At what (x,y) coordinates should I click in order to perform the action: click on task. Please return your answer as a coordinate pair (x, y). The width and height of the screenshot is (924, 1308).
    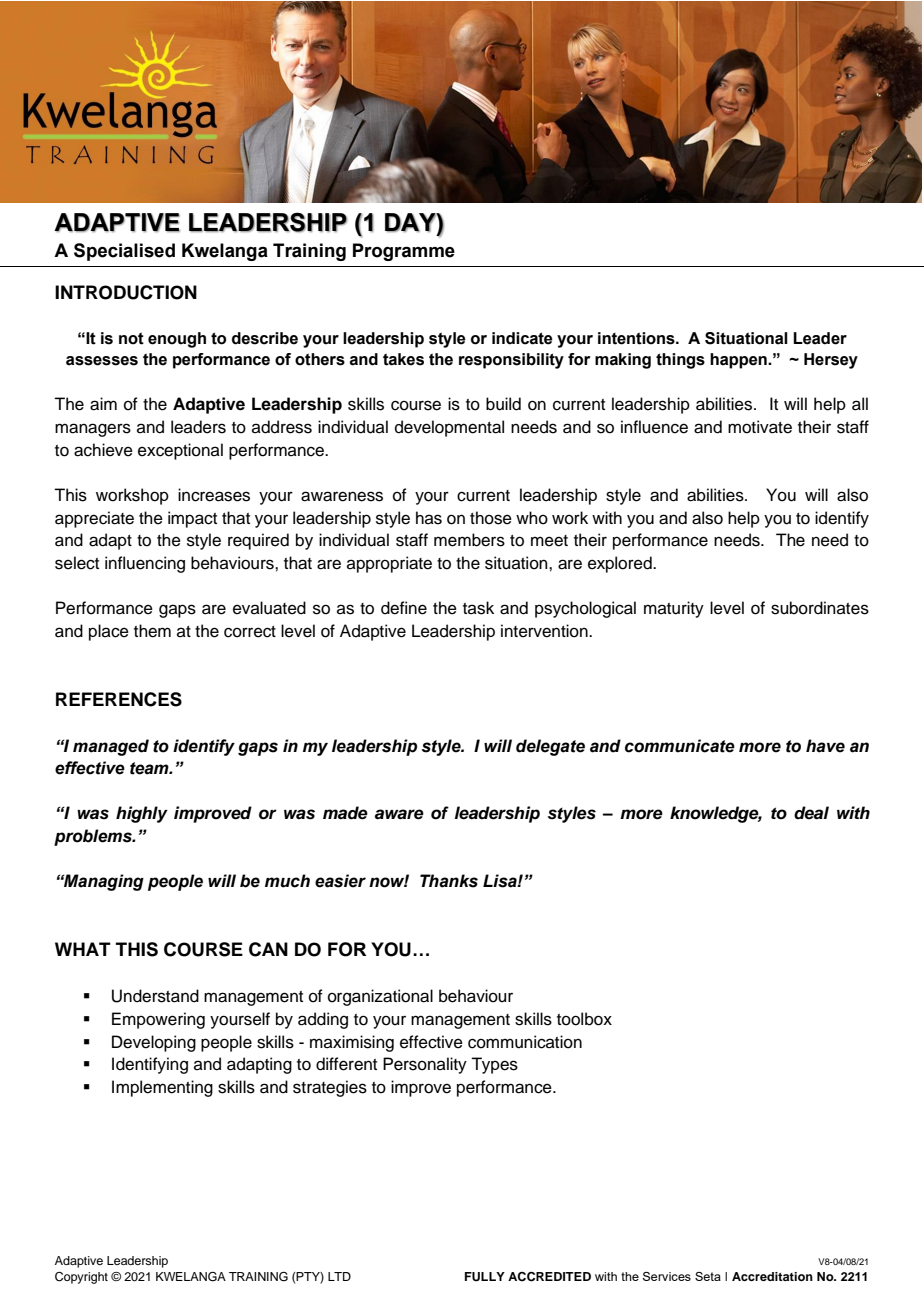
    Looking at the image, I should click on (478, 608).
